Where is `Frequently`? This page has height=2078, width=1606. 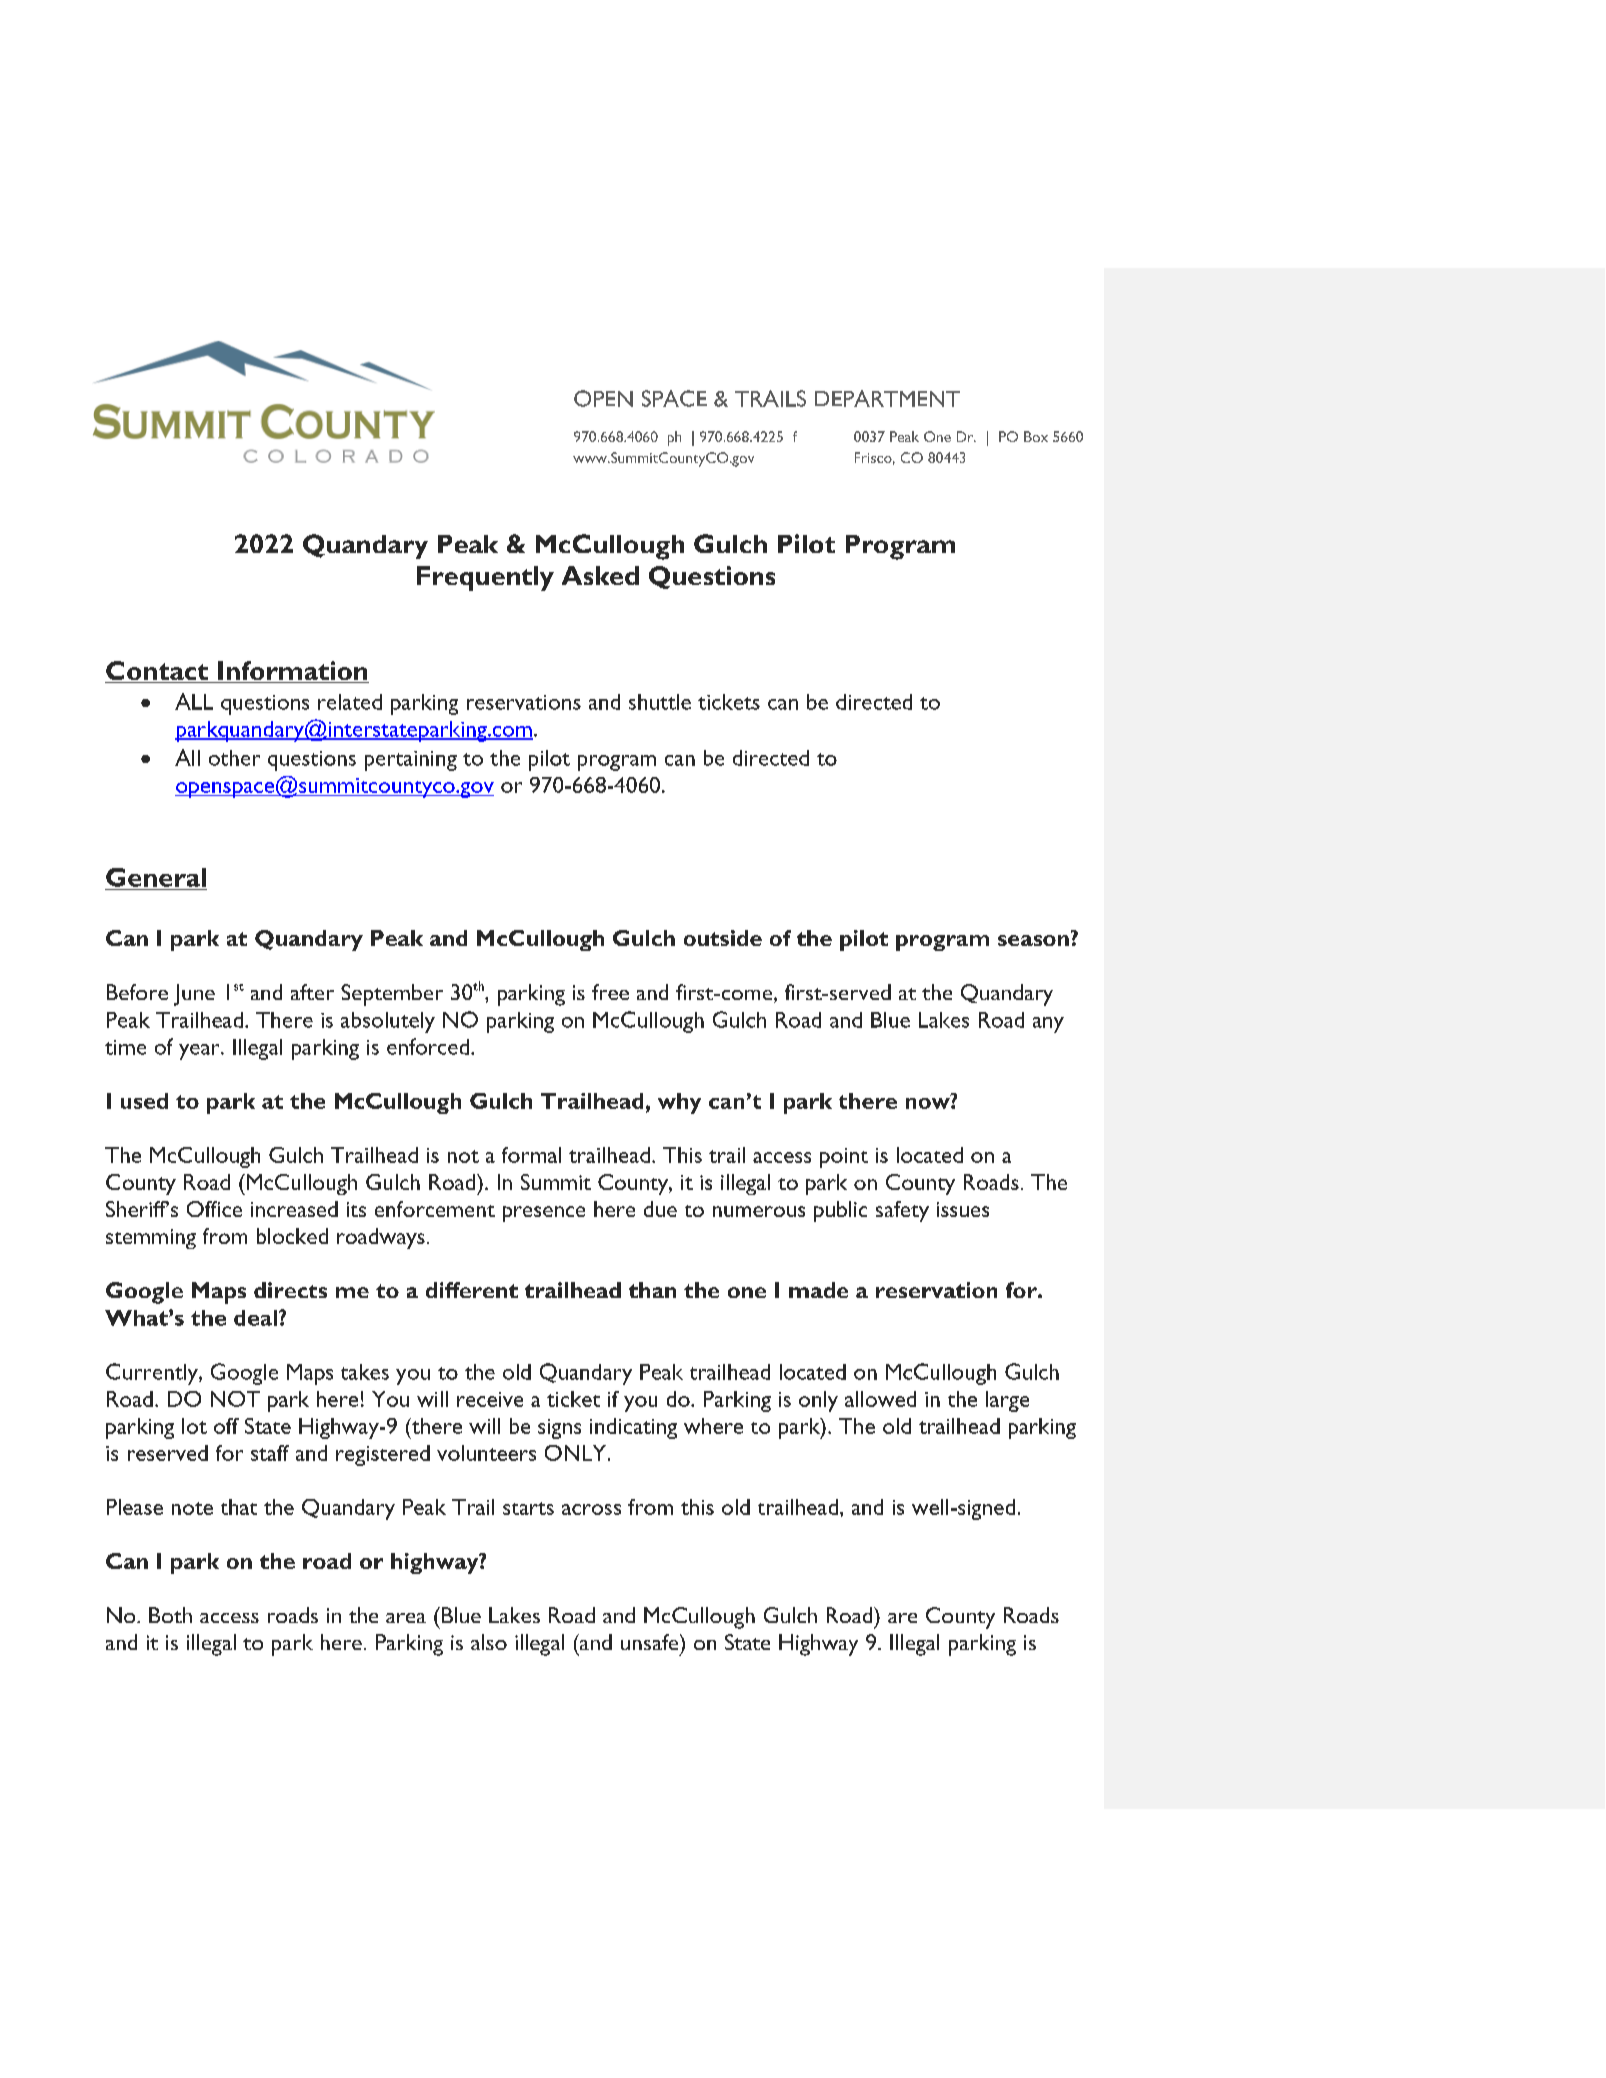
Frequently is located at coordinates (485, 578).
